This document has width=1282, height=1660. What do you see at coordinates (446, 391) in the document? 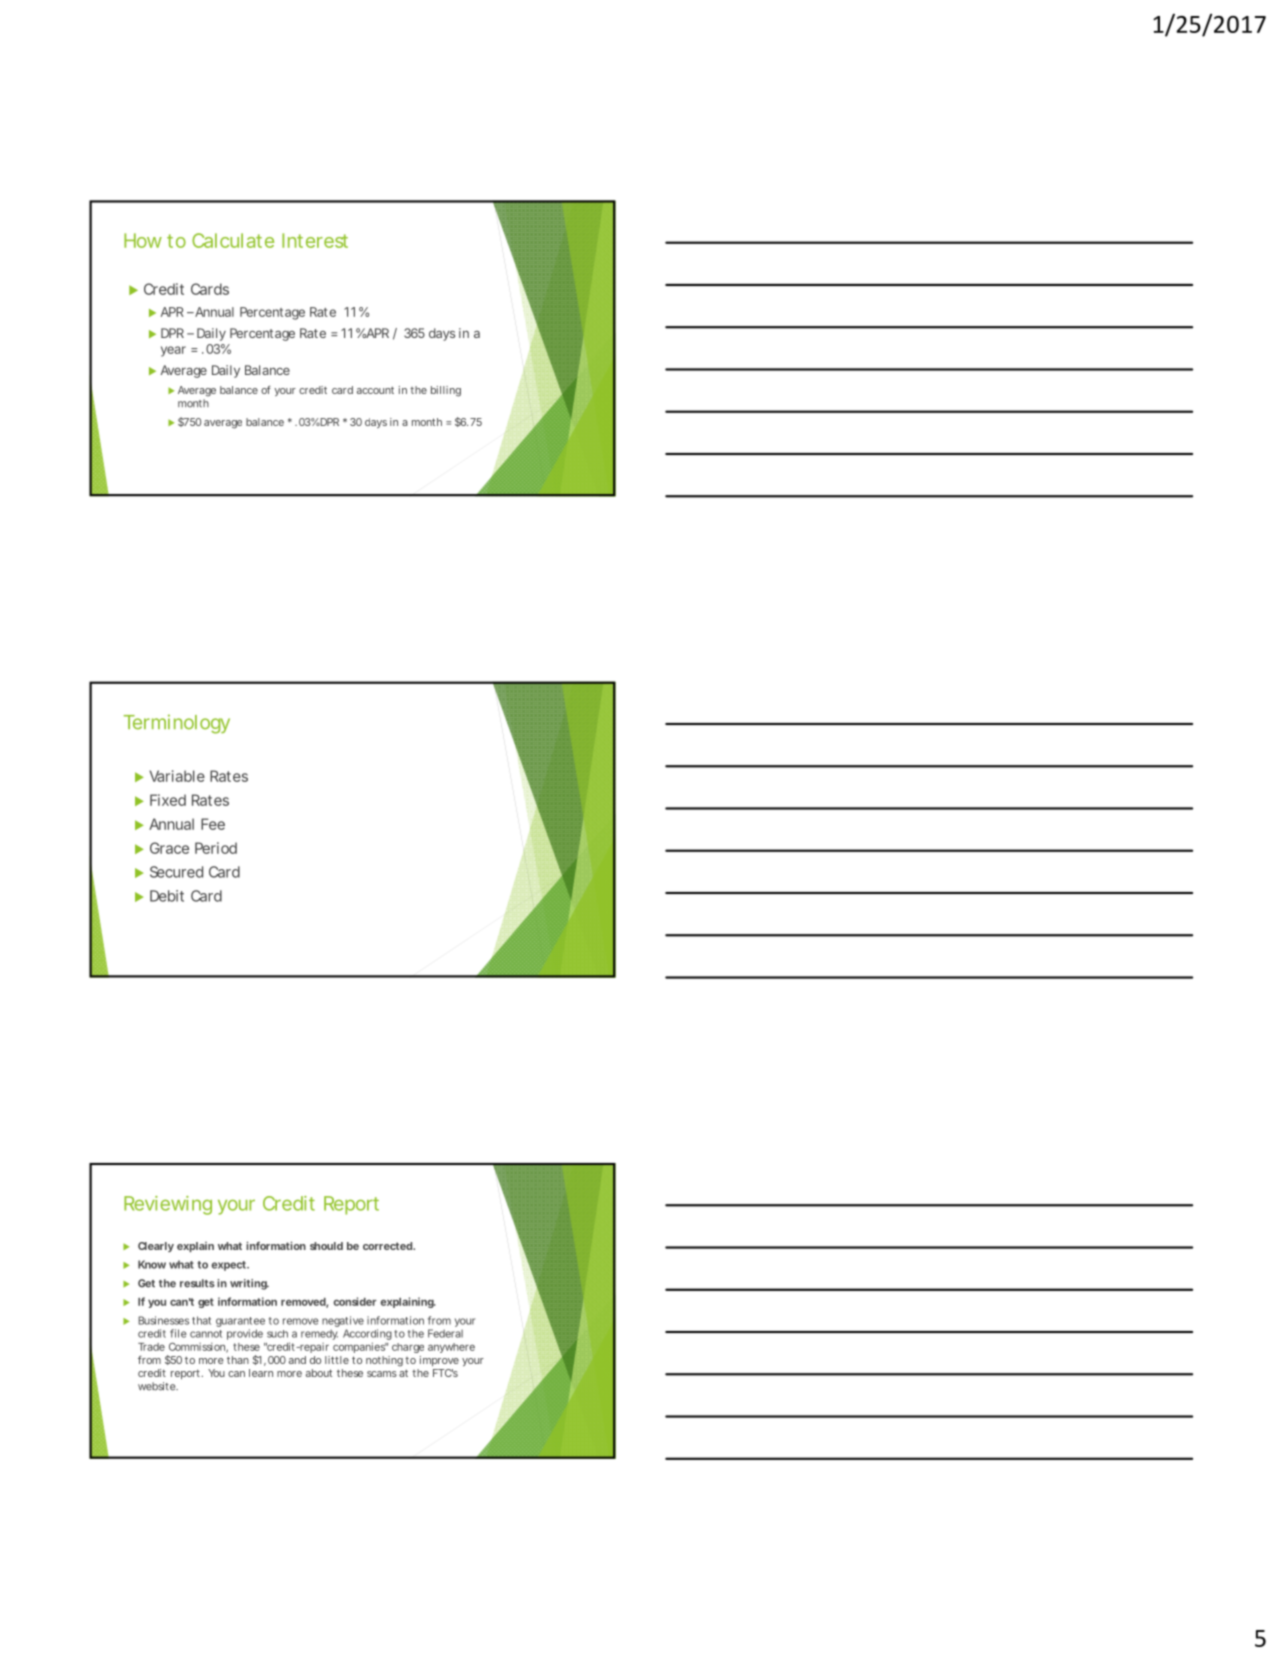
I see `billing` at bounding box center [446, 391].
